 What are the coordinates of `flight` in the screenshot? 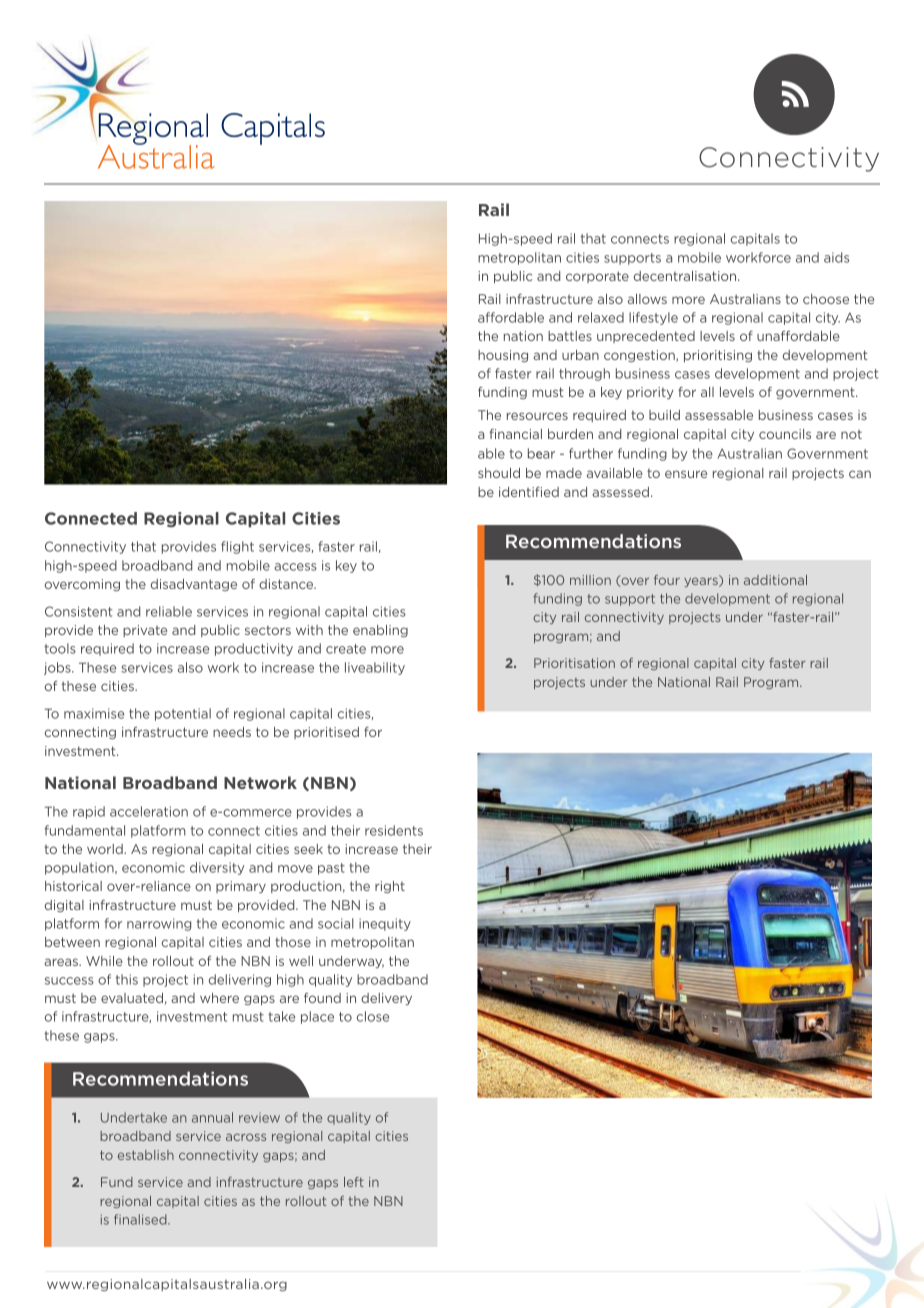 It's located at (237, 547).
